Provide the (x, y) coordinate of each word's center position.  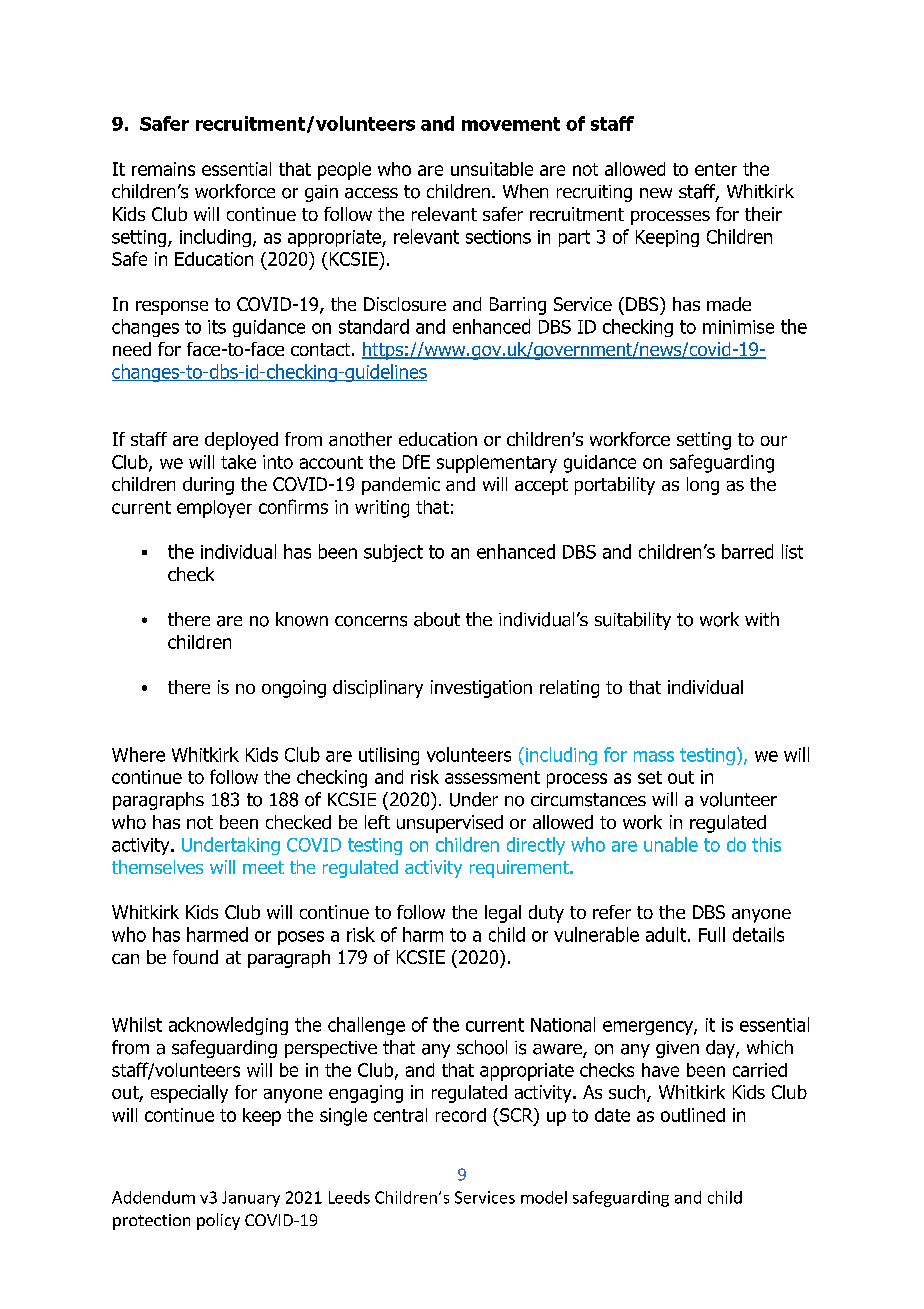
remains (163, 169)
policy (218, 1221)
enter (716, 169)
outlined (693, 1115)
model (544, 1197)
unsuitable (492, 169)
